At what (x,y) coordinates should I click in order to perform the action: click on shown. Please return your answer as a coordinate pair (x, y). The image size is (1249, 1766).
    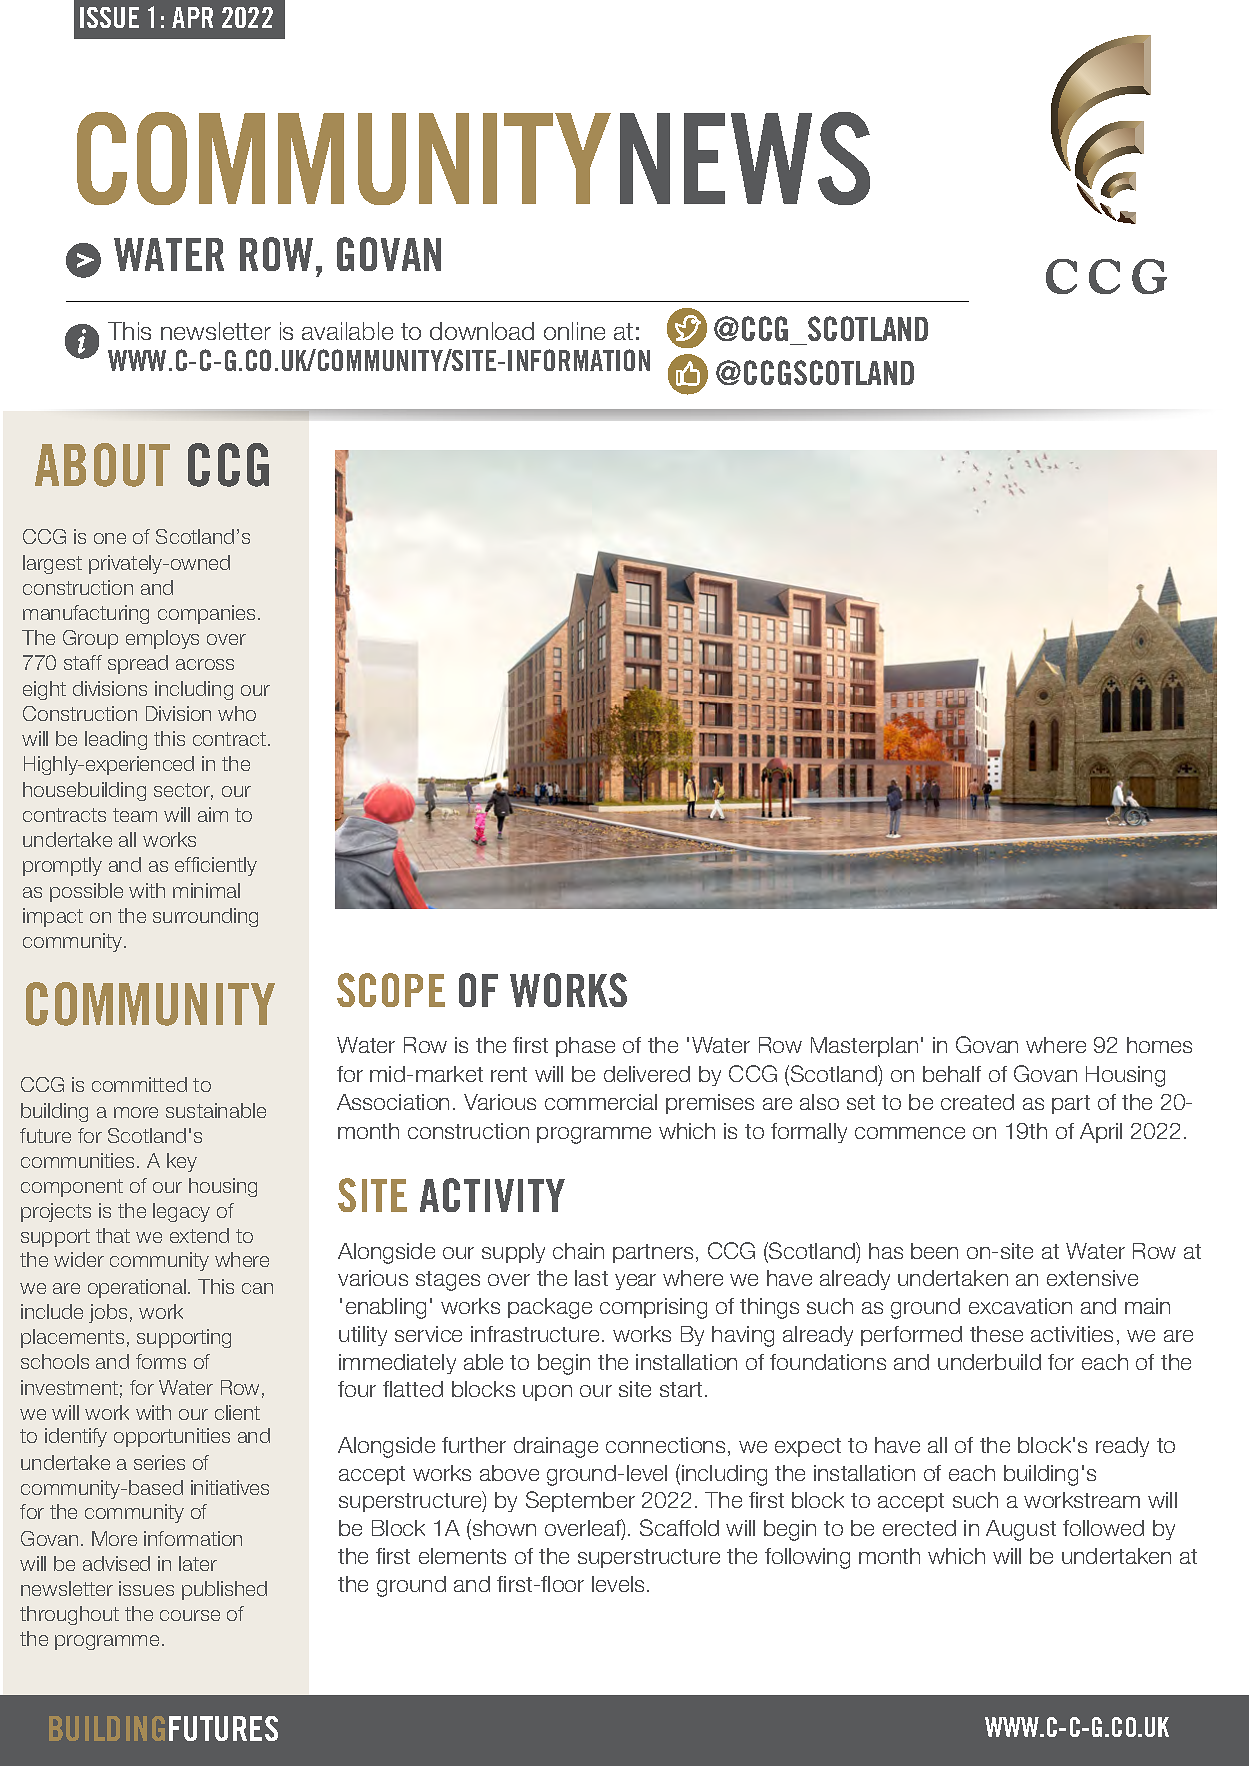
    Looking at the image, I should click on (503, 1529).
